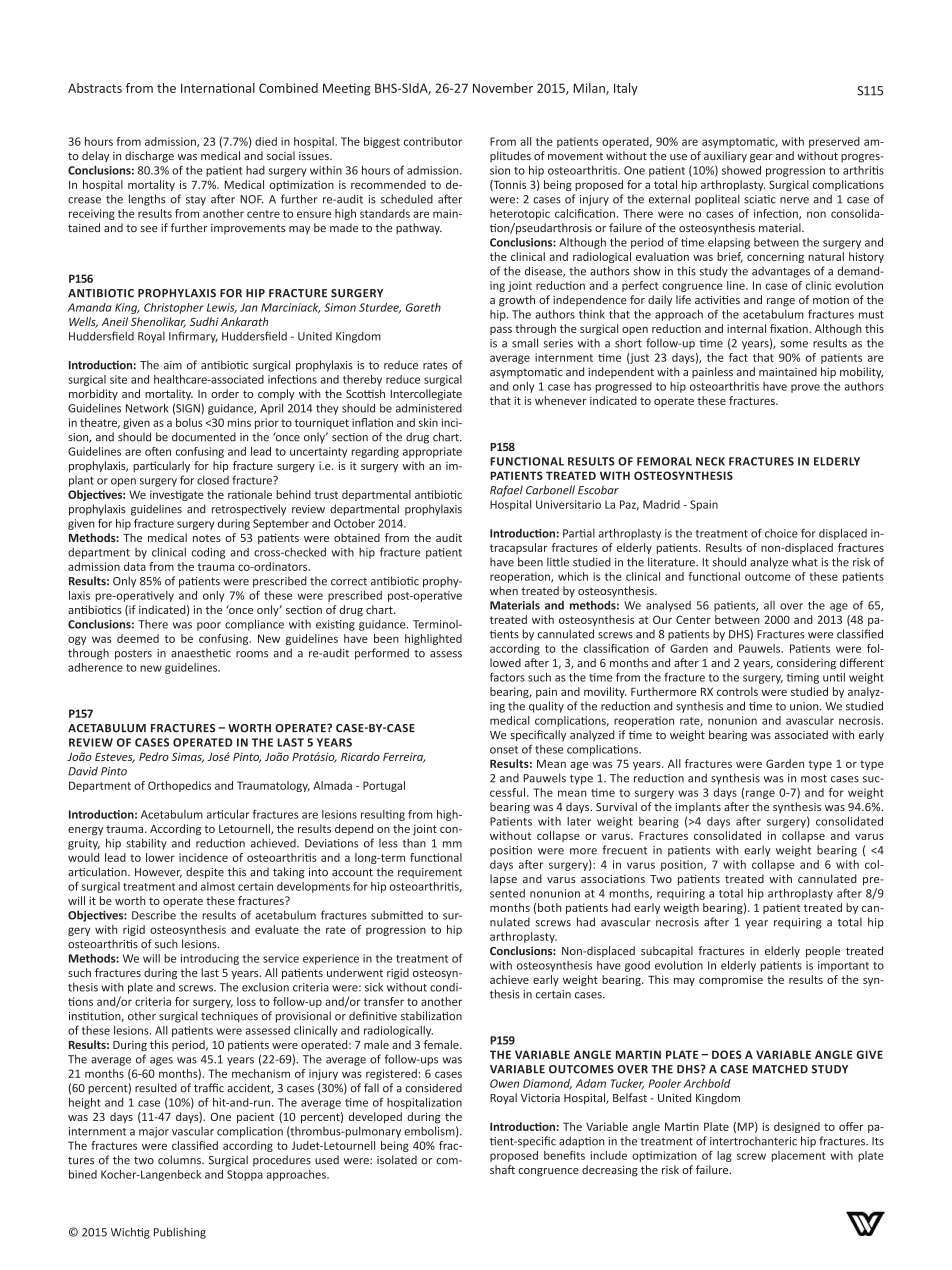 The height and width of the screenshot is (1270, 952). I want to click on anaesthetic, so click(201, 653).
